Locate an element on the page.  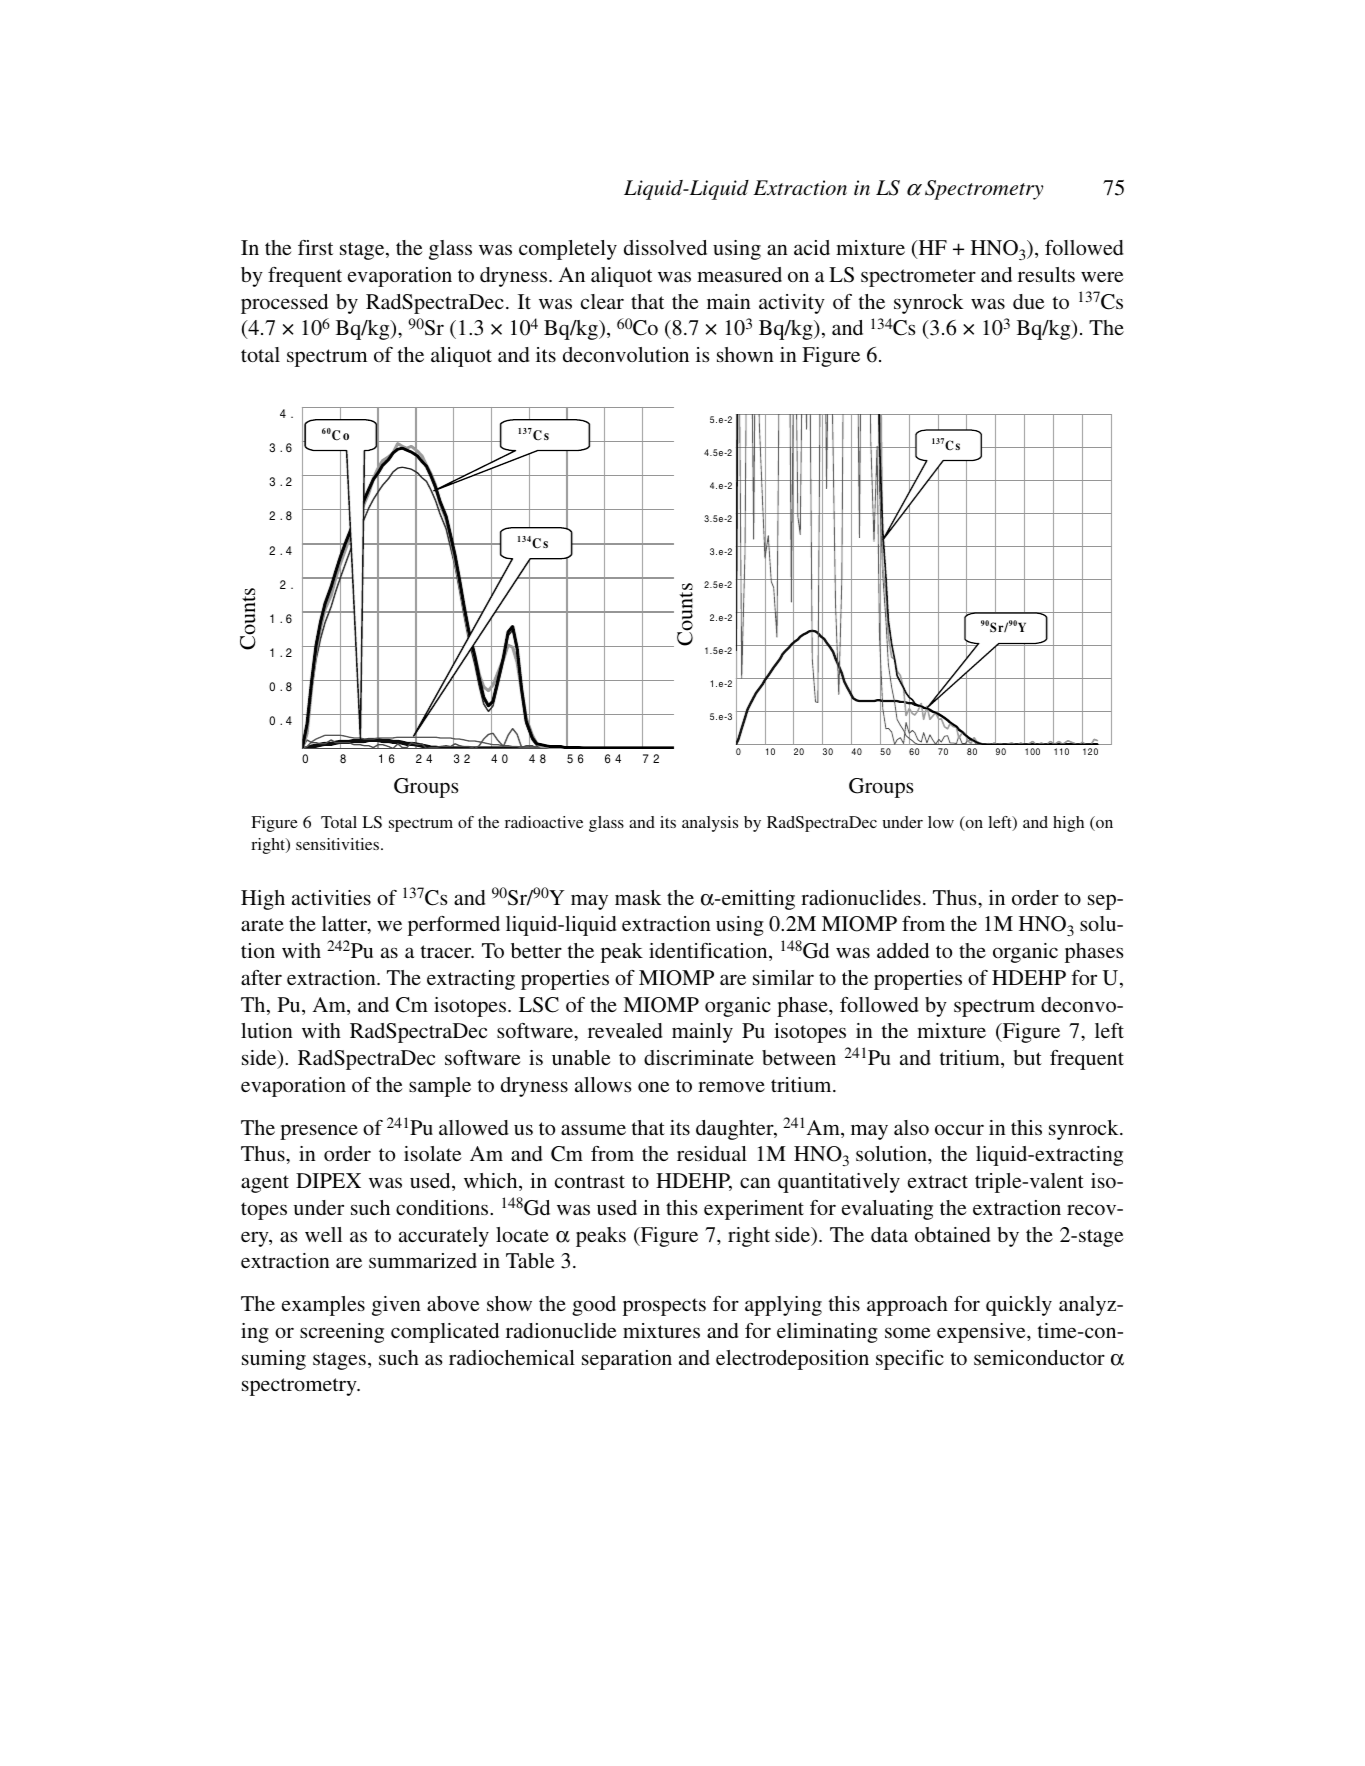
dissolved is located at coordinates (665, 247).
